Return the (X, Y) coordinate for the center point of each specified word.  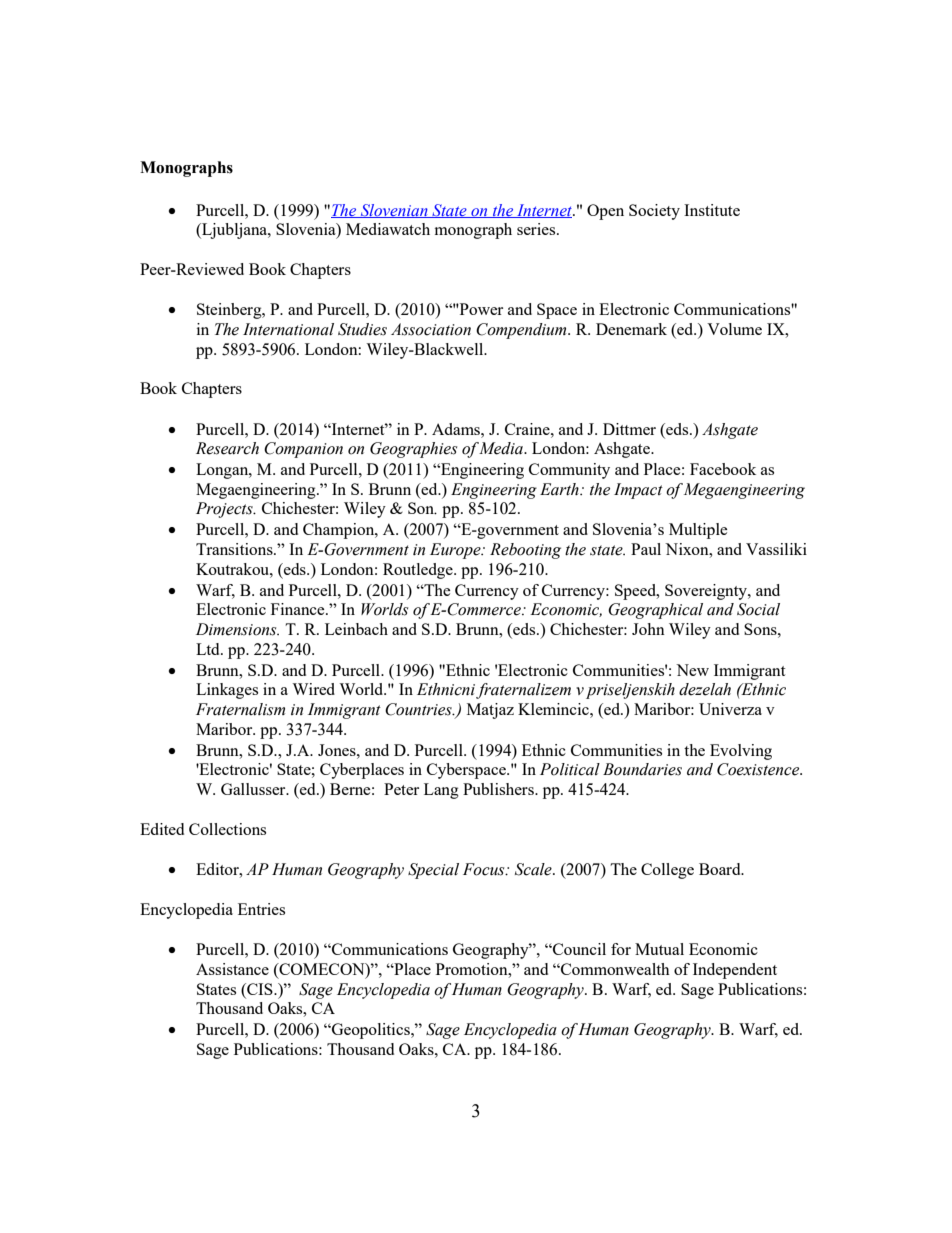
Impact (638, 491)
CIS (260, 989)
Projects (225, 510)
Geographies (413, 450)
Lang (441, 791)
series (537, 229)
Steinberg (230, 311)
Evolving (741, 752)
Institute (712, 210)
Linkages (227, 691)
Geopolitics (371, 1031)
